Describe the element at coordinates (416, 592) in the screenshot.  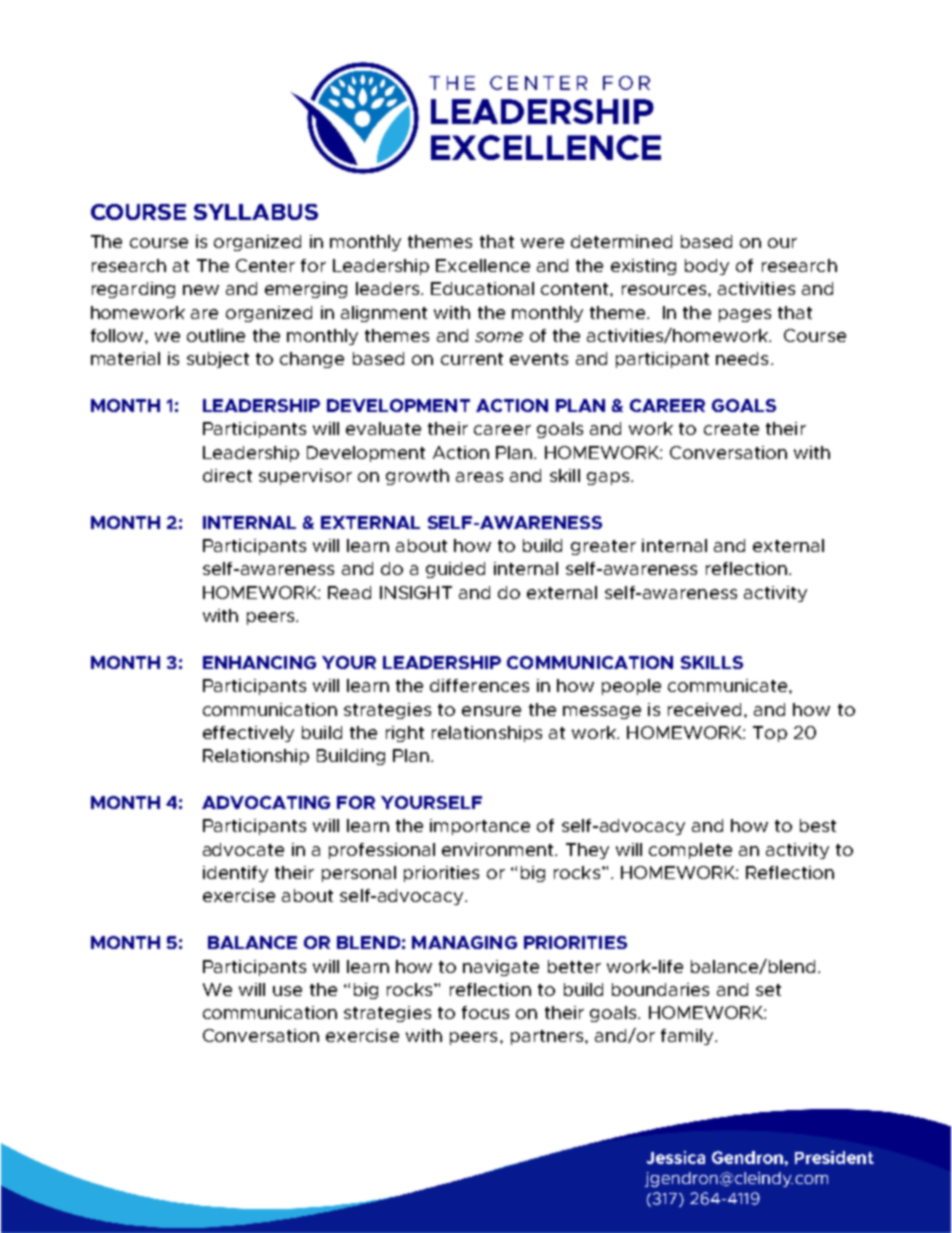
I see `INSIGHT` at that location.
